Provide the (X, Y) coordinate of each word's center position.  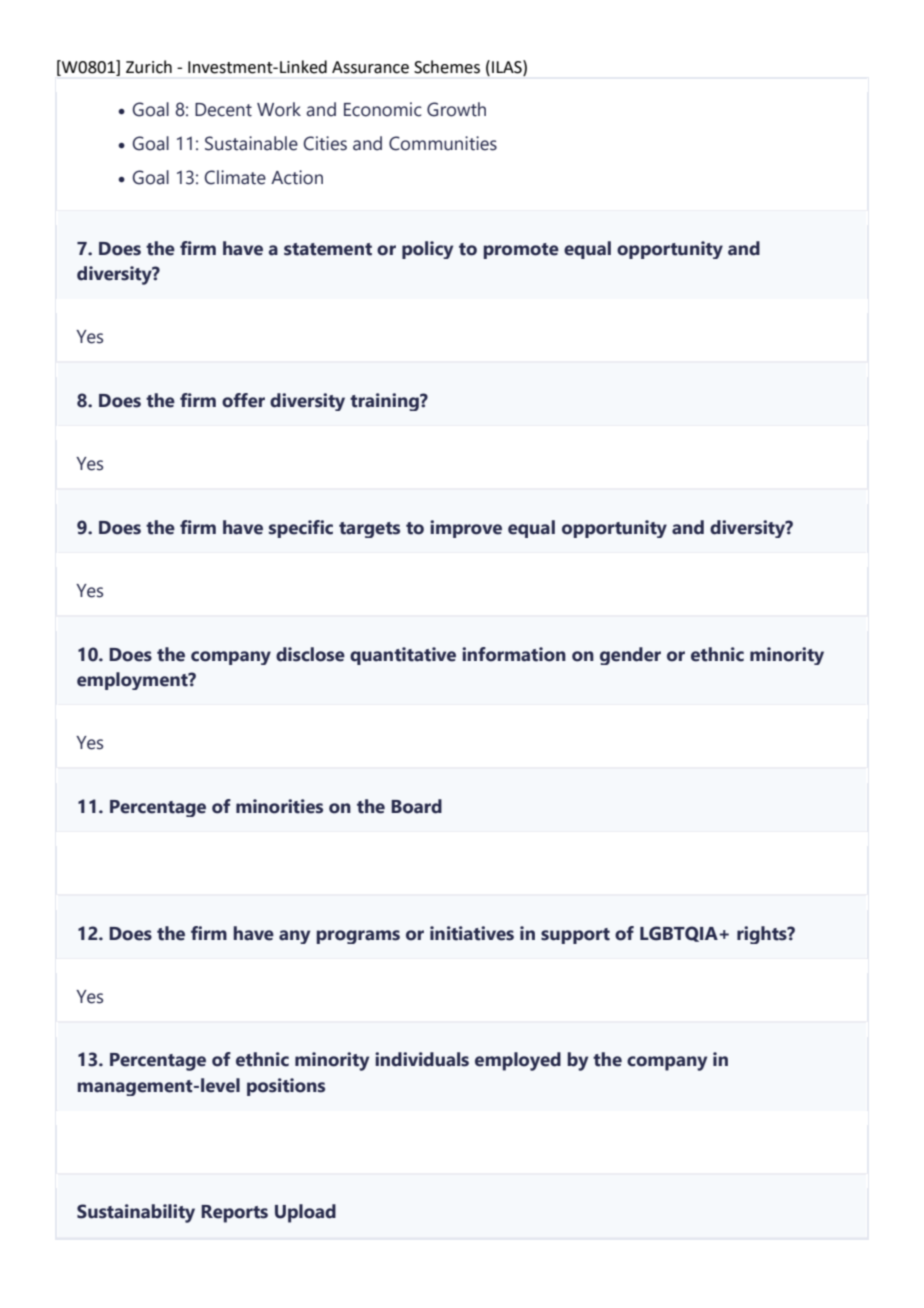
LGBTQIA (680, 934)
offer (243, 400)
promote (521, 251)
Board (416, 806)
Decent (223, 110)
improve (466, 529)
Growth (456, 109)
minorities (279, 806)
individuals (422, 1059)
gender (630, 656)
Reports (234, 1214)
